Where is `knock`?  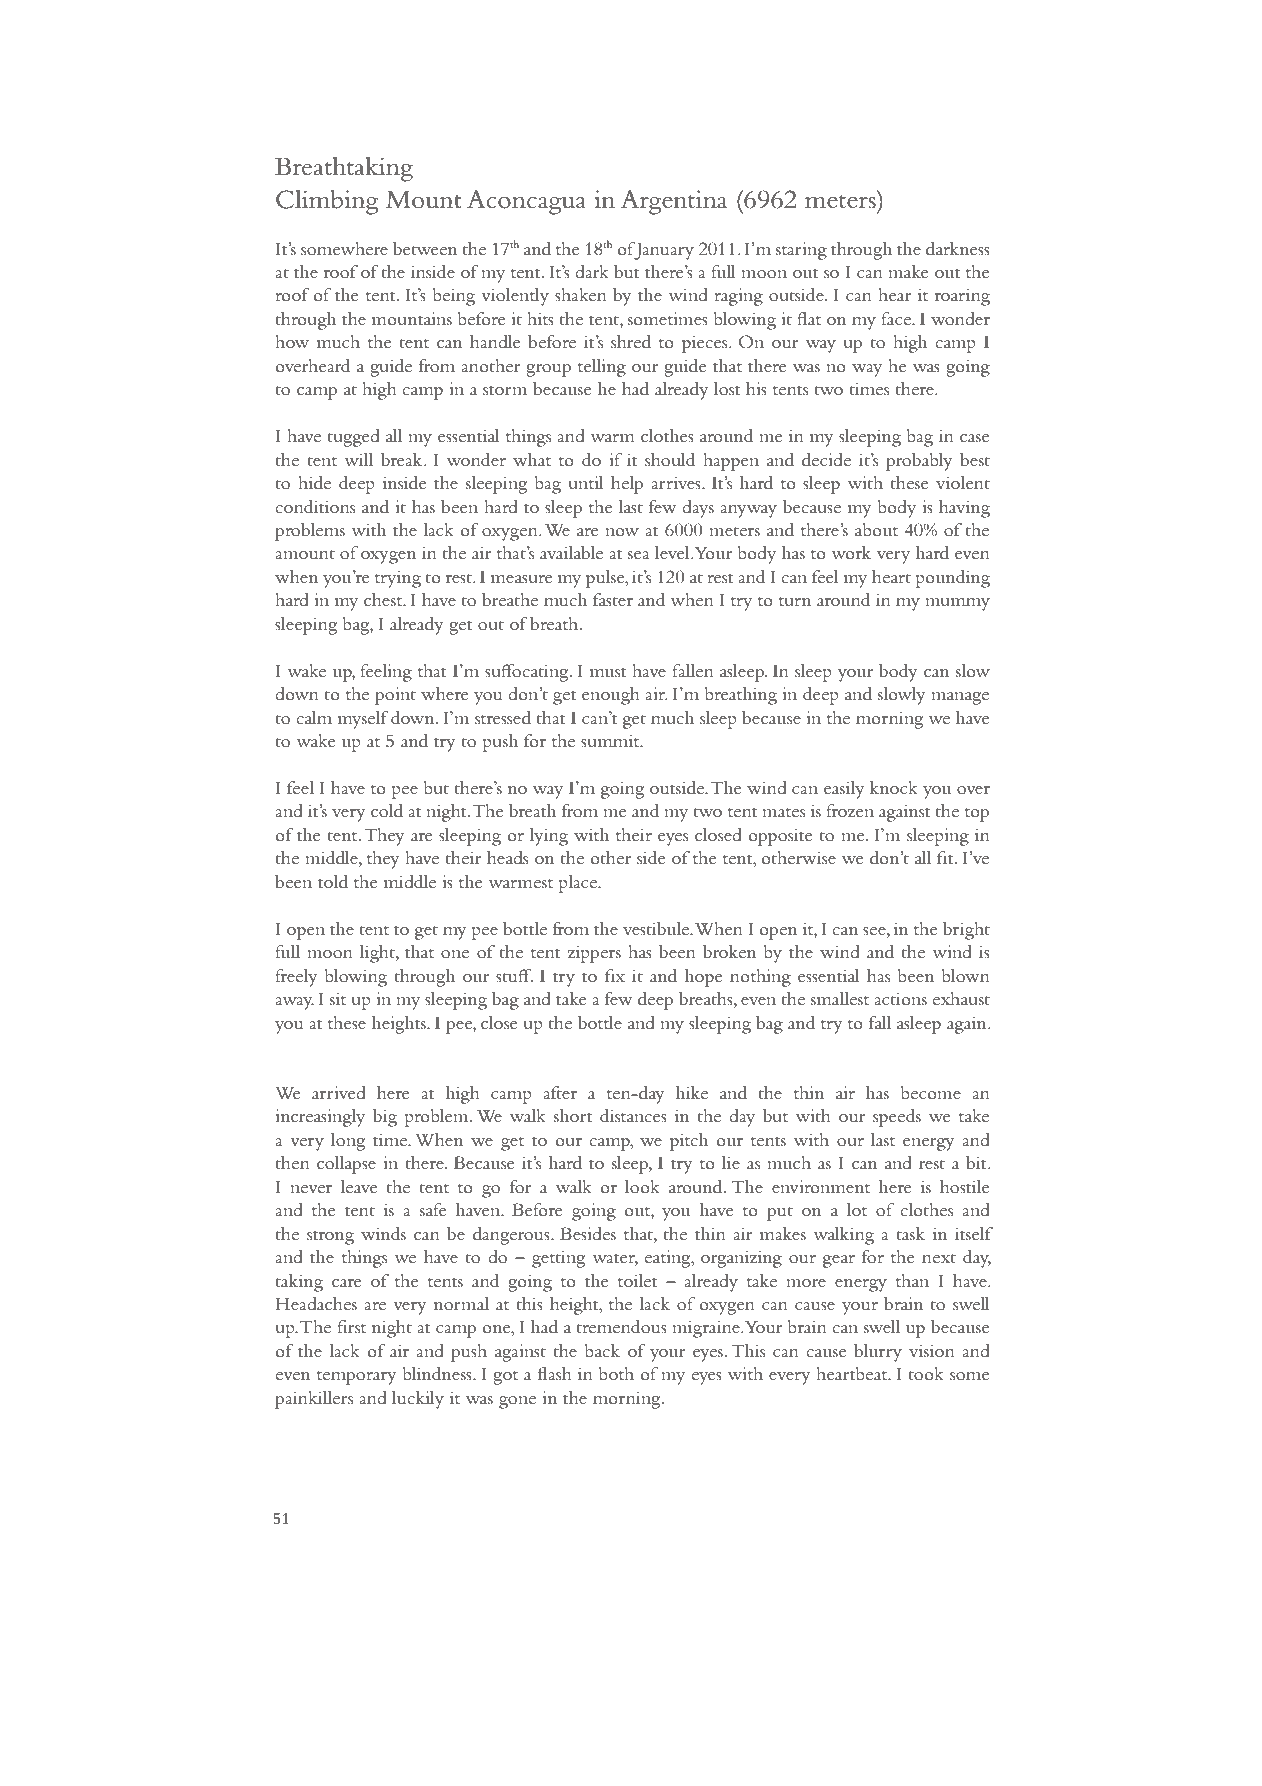
knock is located at coordinates (894, 787).
